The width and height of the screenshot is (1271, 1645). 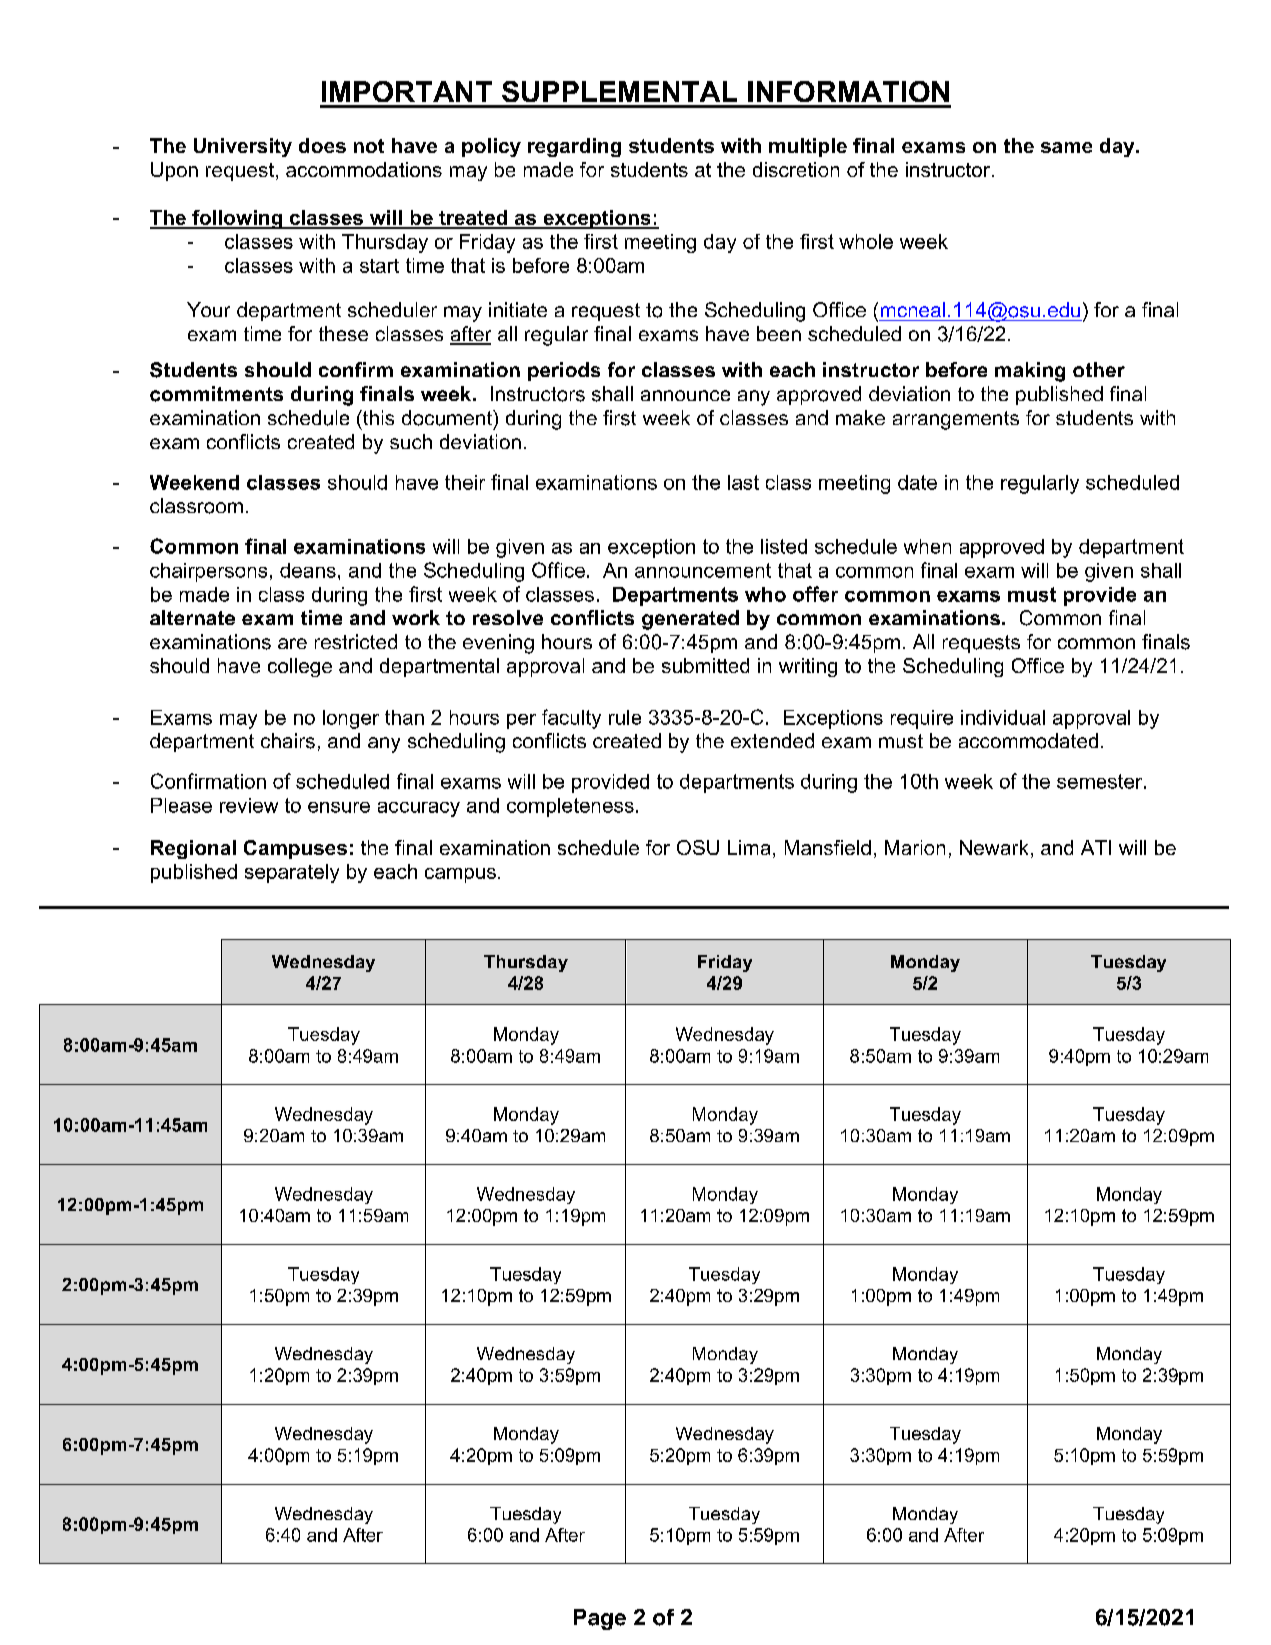 I want to click on when, so click(x=927, y=546).
